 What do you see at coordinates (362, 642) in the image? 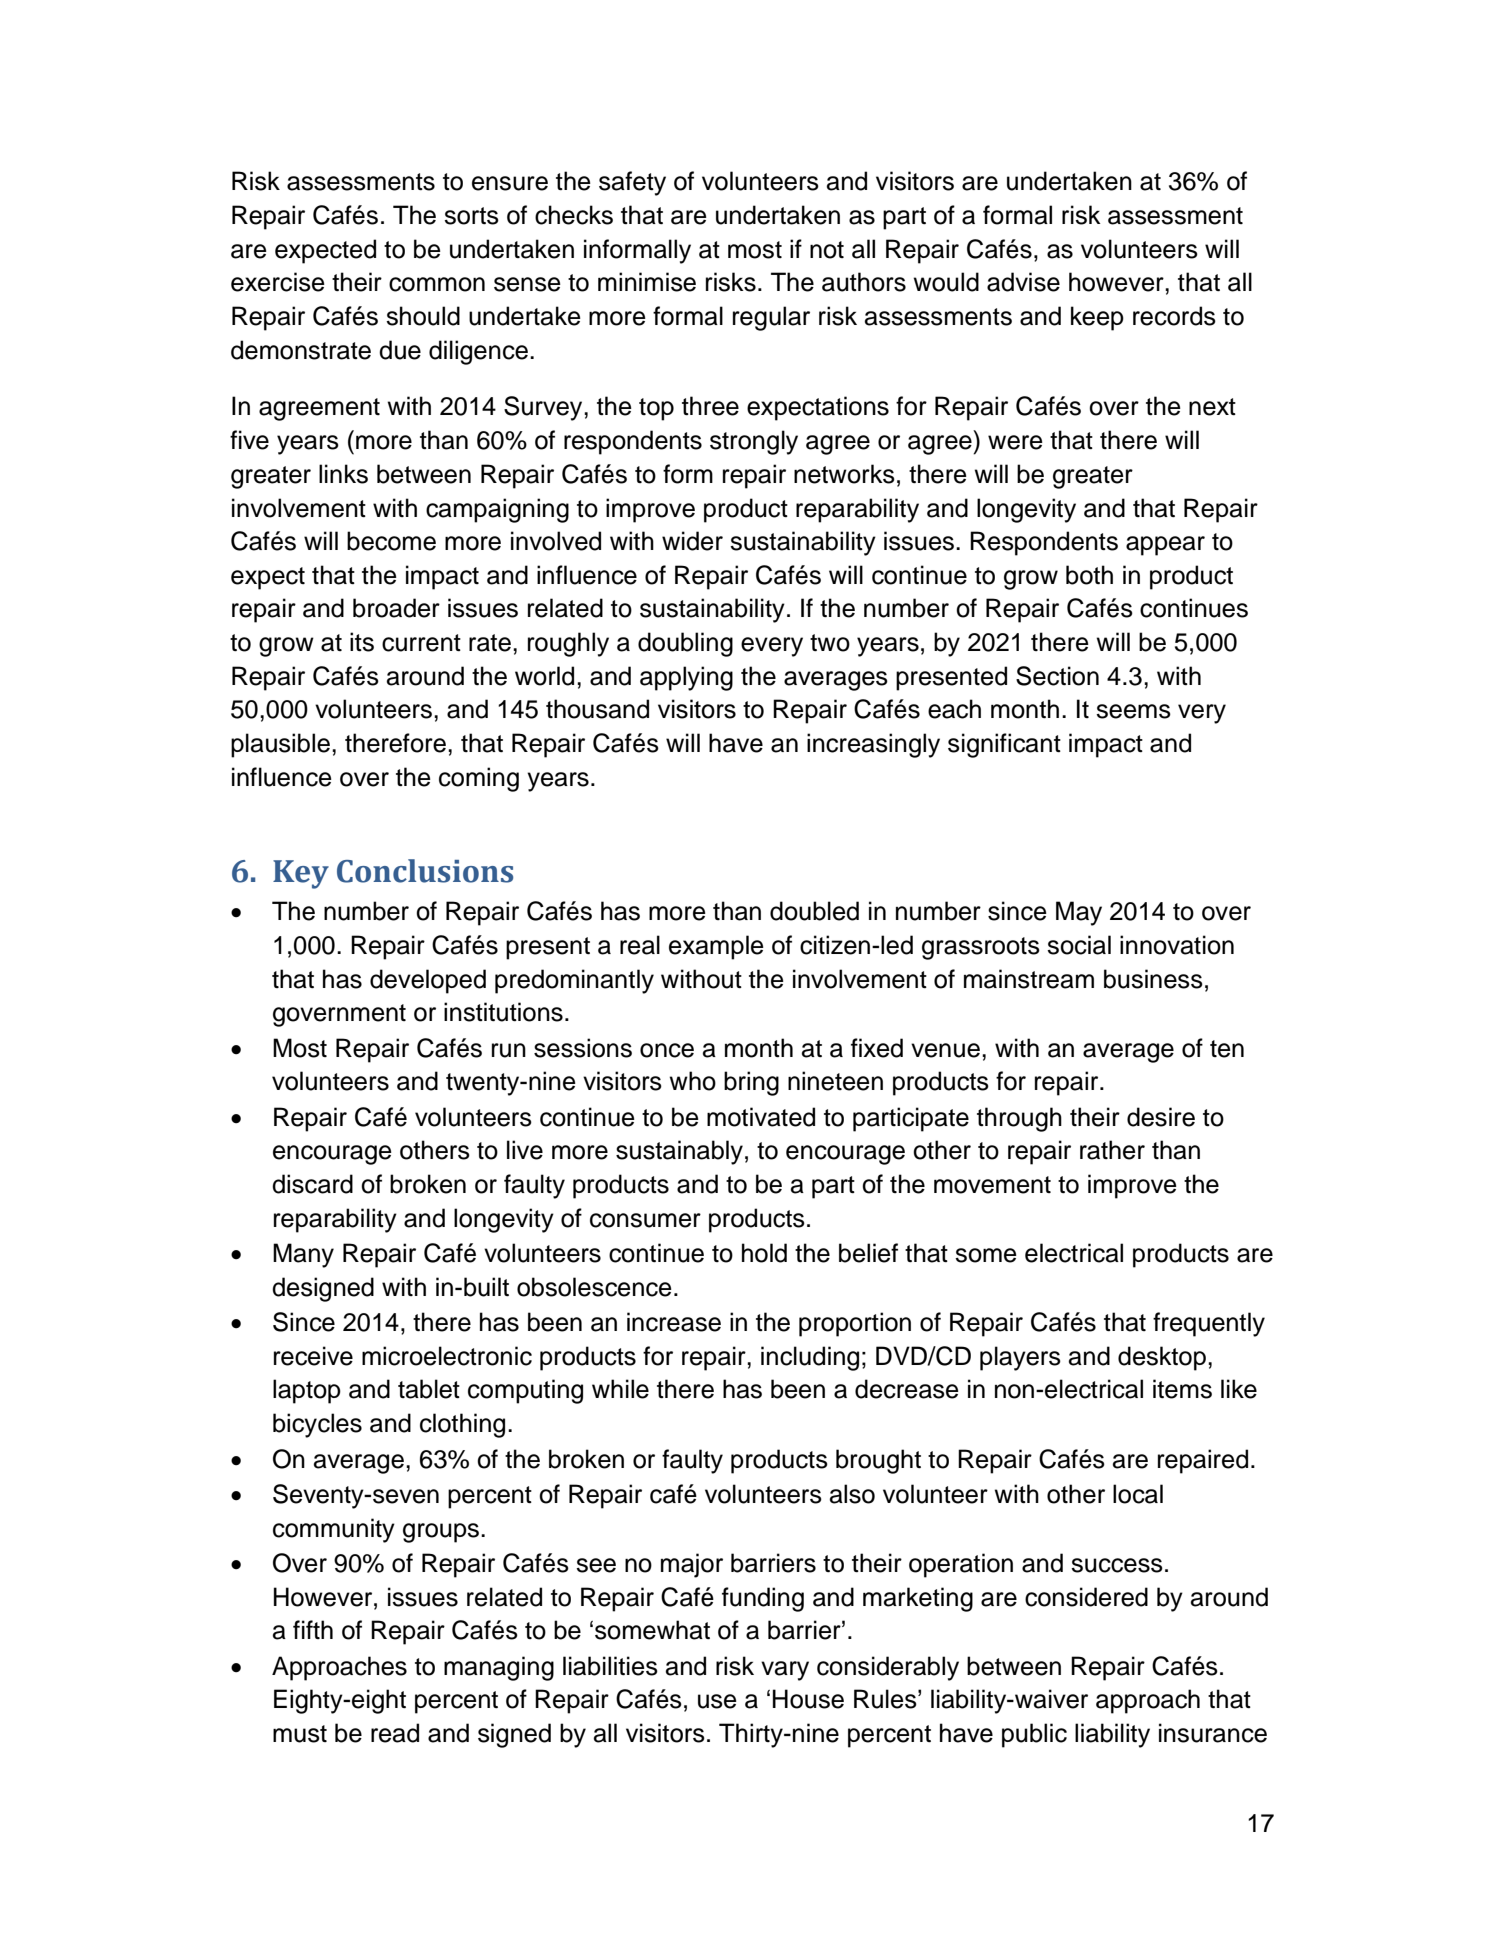
I see `its` at bounding box center [362, 642].
